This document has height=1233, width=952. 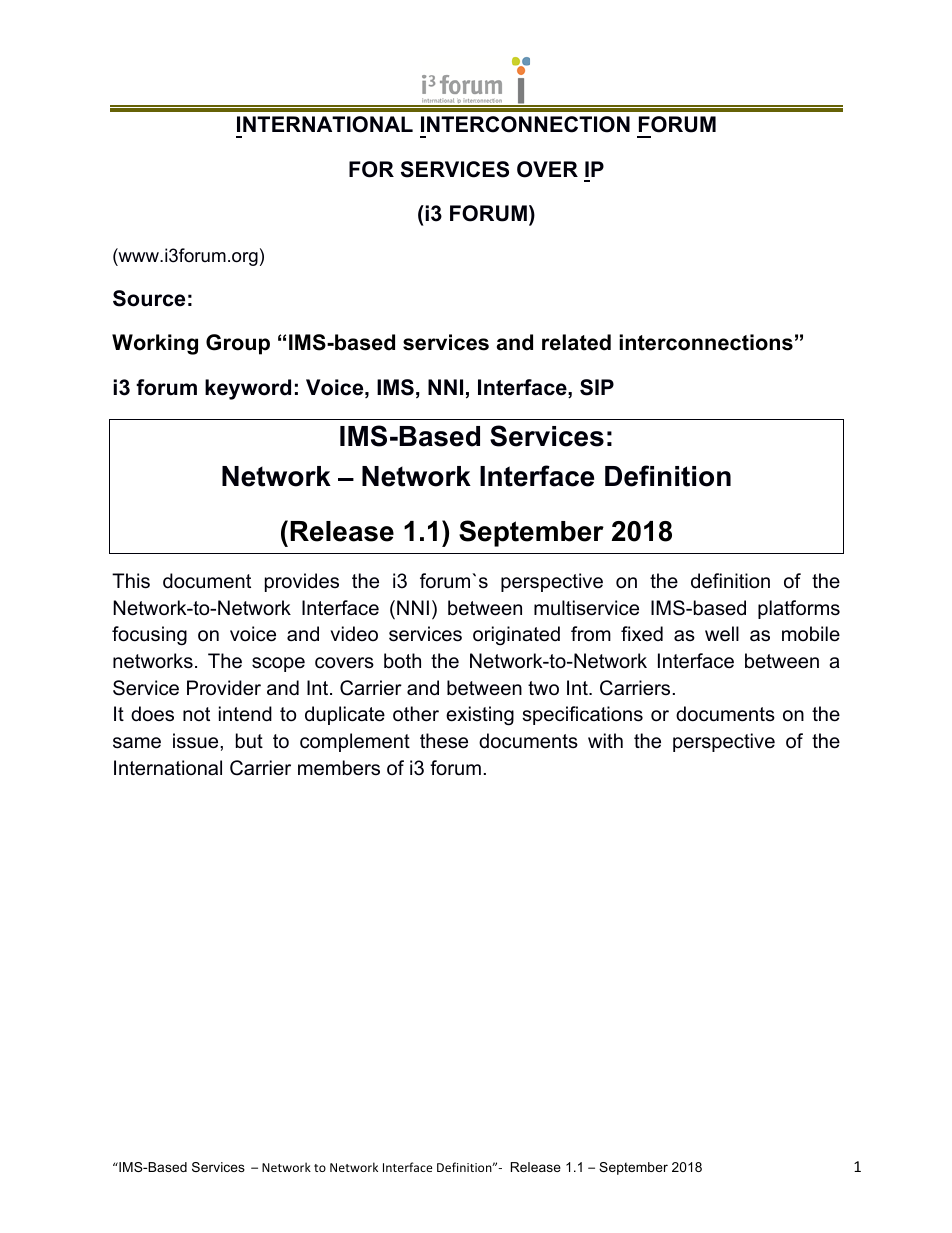 What do you see at coordinates (302, 582) in the document?
I see `provides` at bounding box center [302, 582].
